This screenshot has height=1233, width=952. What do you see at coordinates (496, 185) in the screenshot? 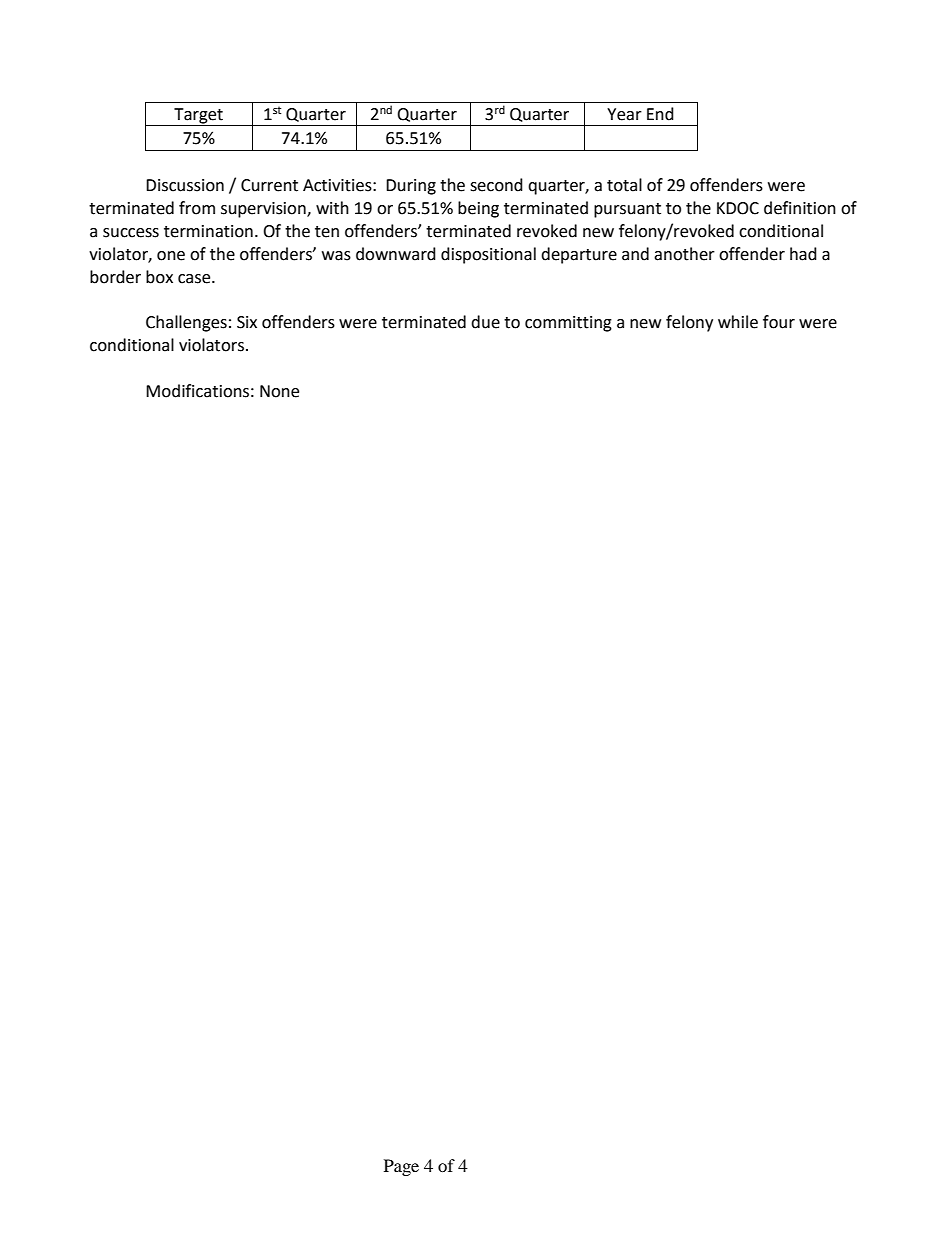
I see `second` at bounding box center [496, 185].
